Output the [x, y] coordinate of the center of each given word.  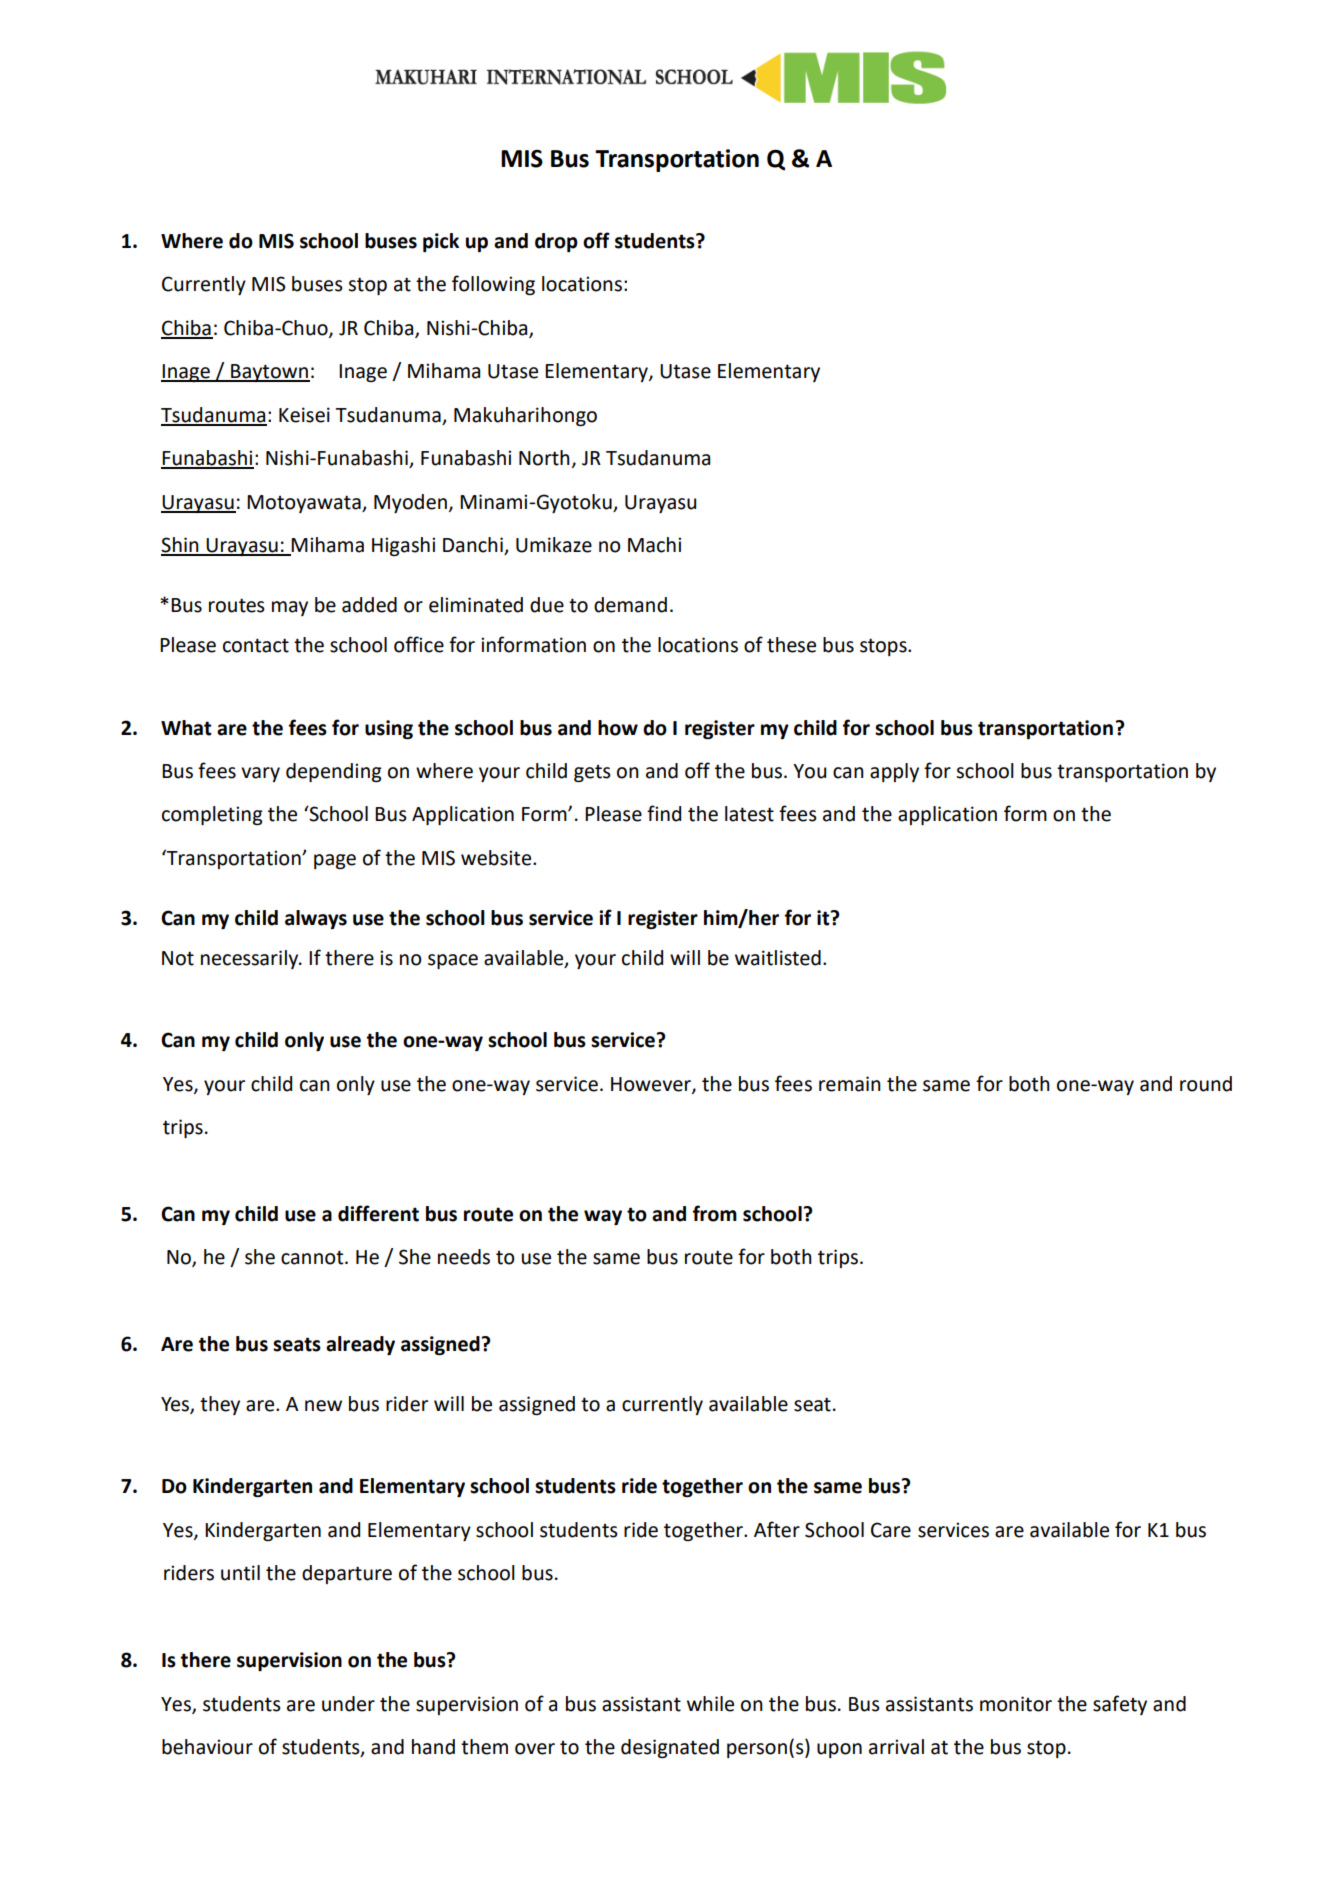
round [1206, 1084]
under [348, 1704]
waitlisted [778, 958]
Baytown [269, 373]
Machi [654, 545]
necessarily [251, 959]
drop [556, 242]
